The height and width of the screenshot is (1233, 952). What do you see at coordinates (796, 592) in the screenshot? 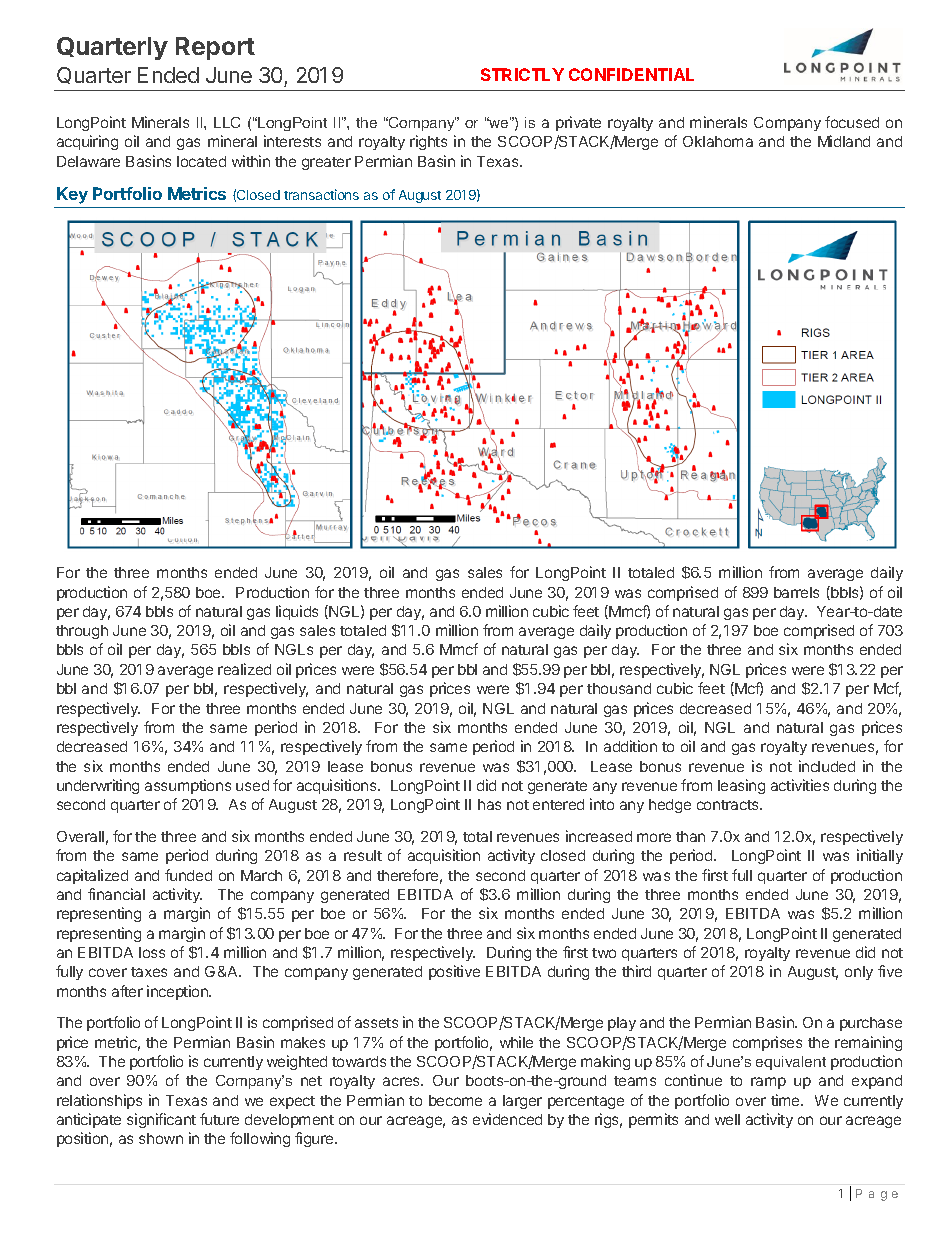
I see `barrels` at bounding box center [796, 592].
